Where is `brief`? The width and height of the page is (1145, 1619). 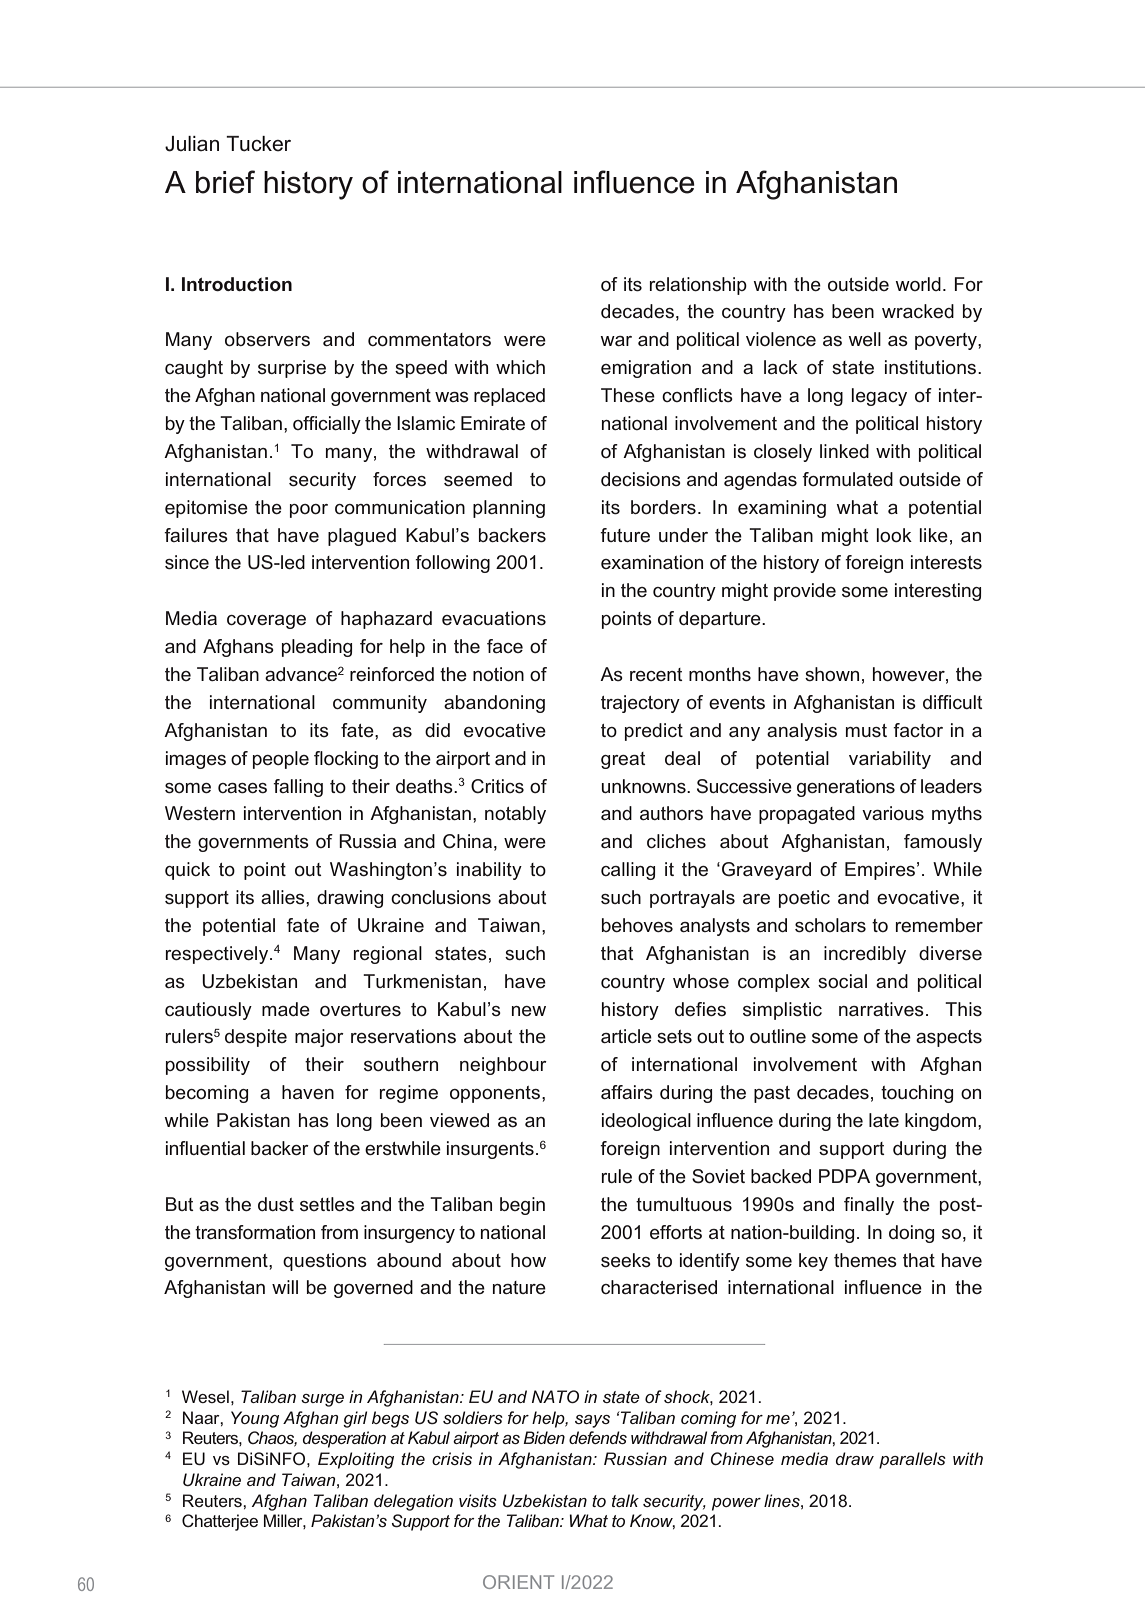 brief is located at coordinates (225, 182).
